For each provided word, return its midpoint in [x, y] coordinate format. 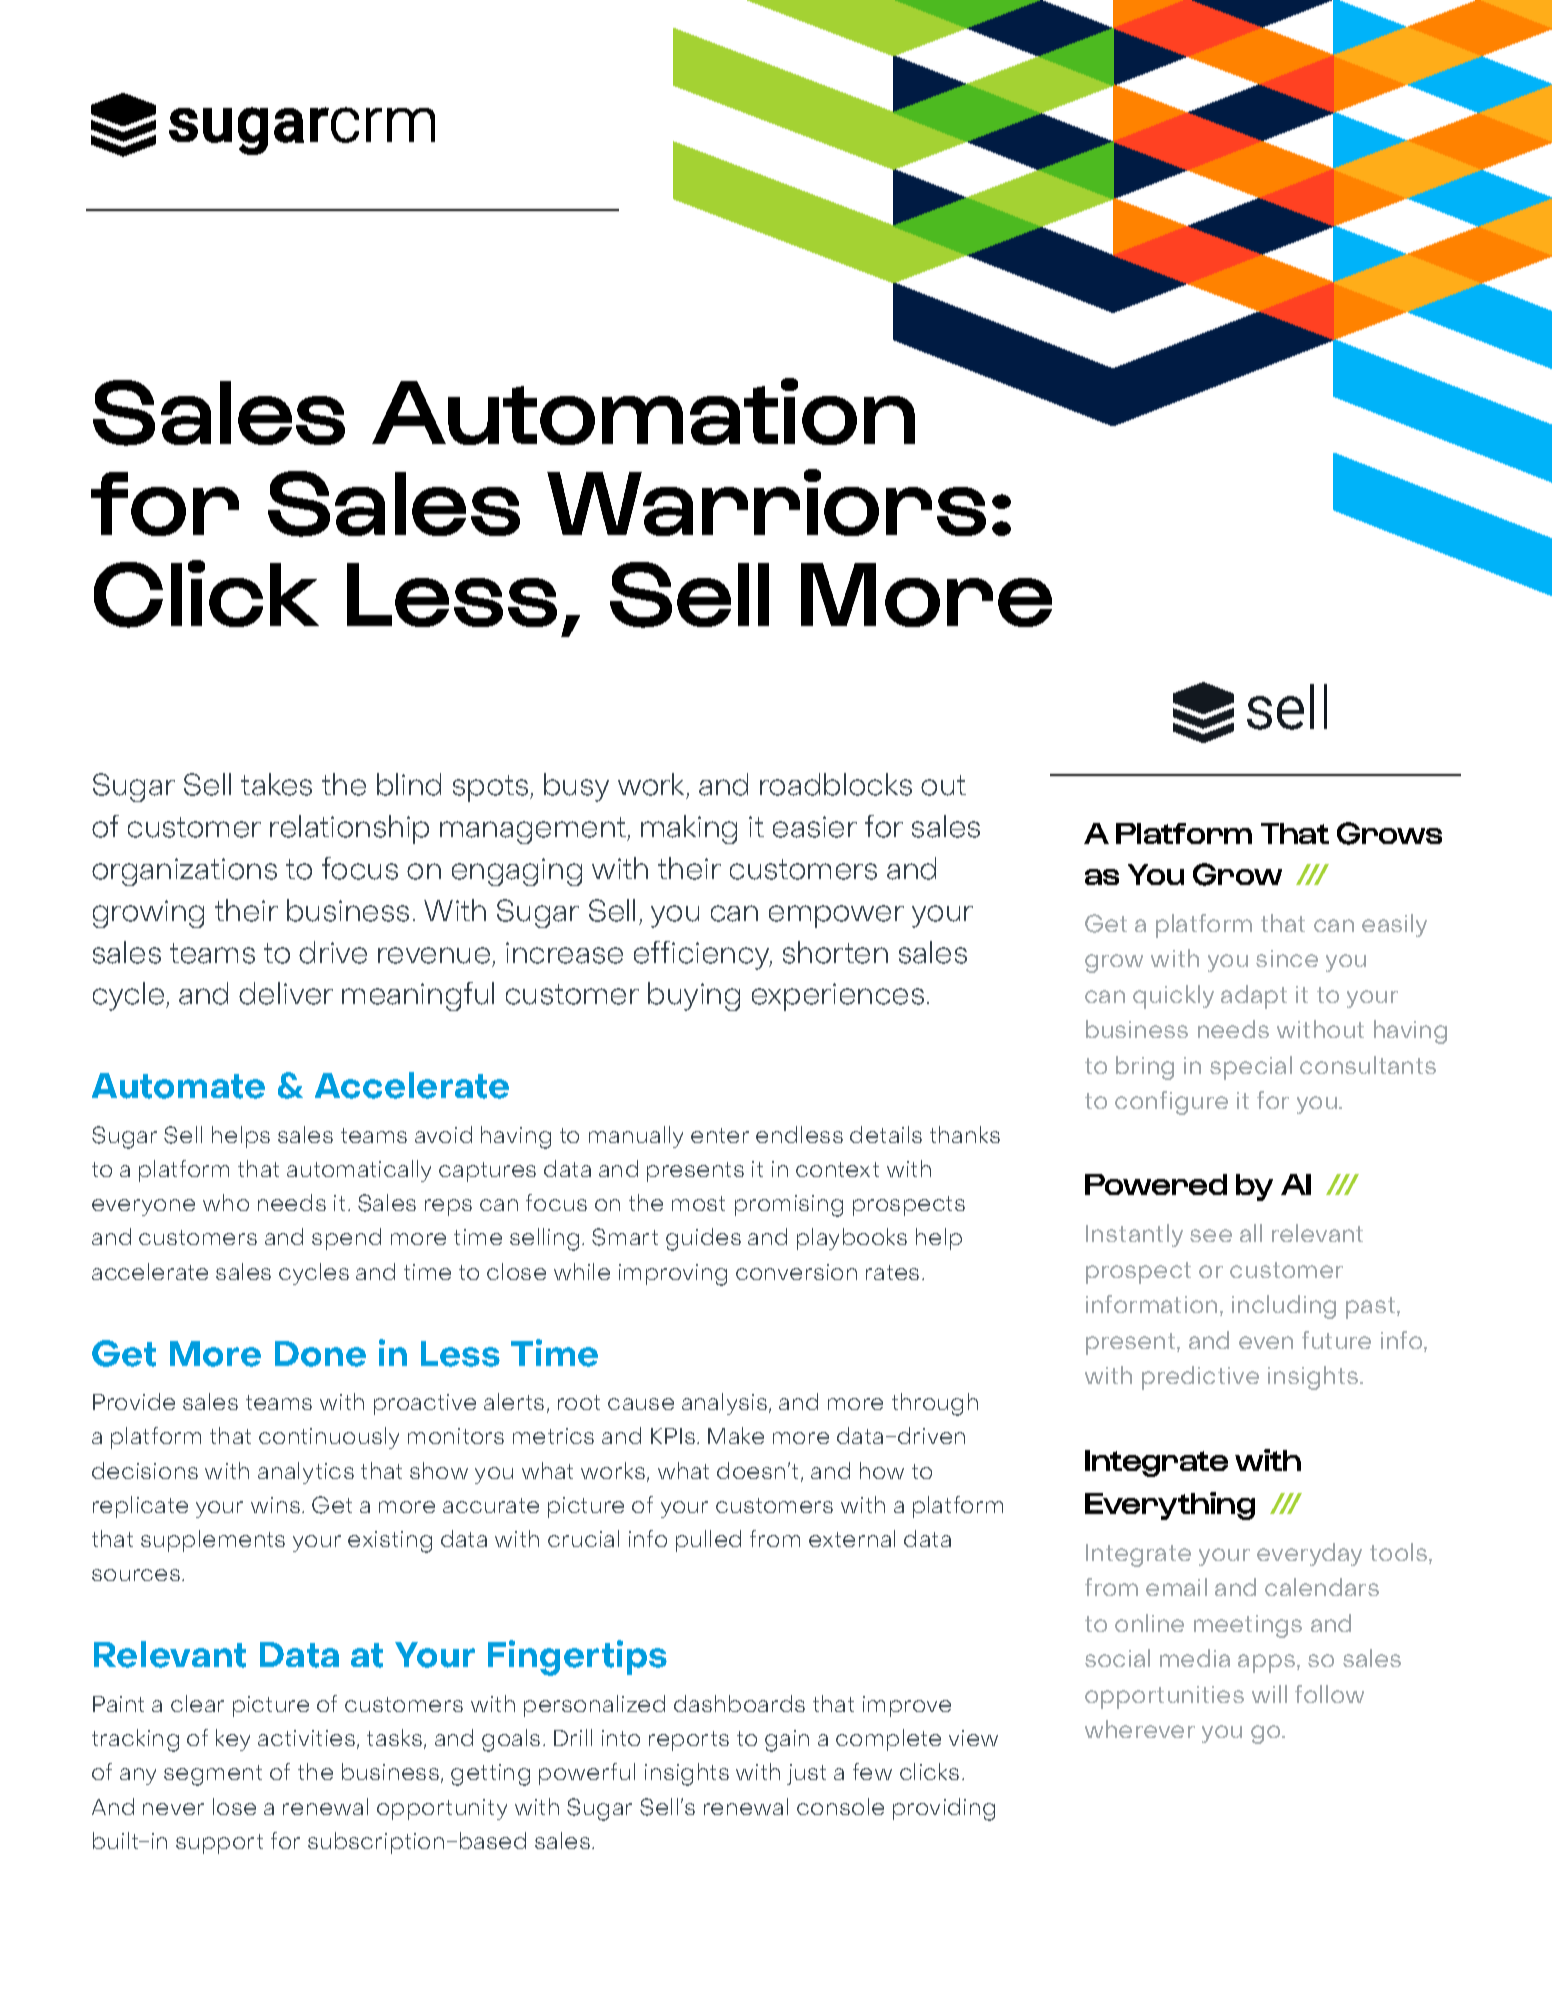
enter [720, 1135]
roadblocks [836, 784]
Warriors [766, 502]
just [806, 1774]
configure [1171, 1103]
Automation [643, 411]
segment [213, 1775]
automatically [359, 1171]
